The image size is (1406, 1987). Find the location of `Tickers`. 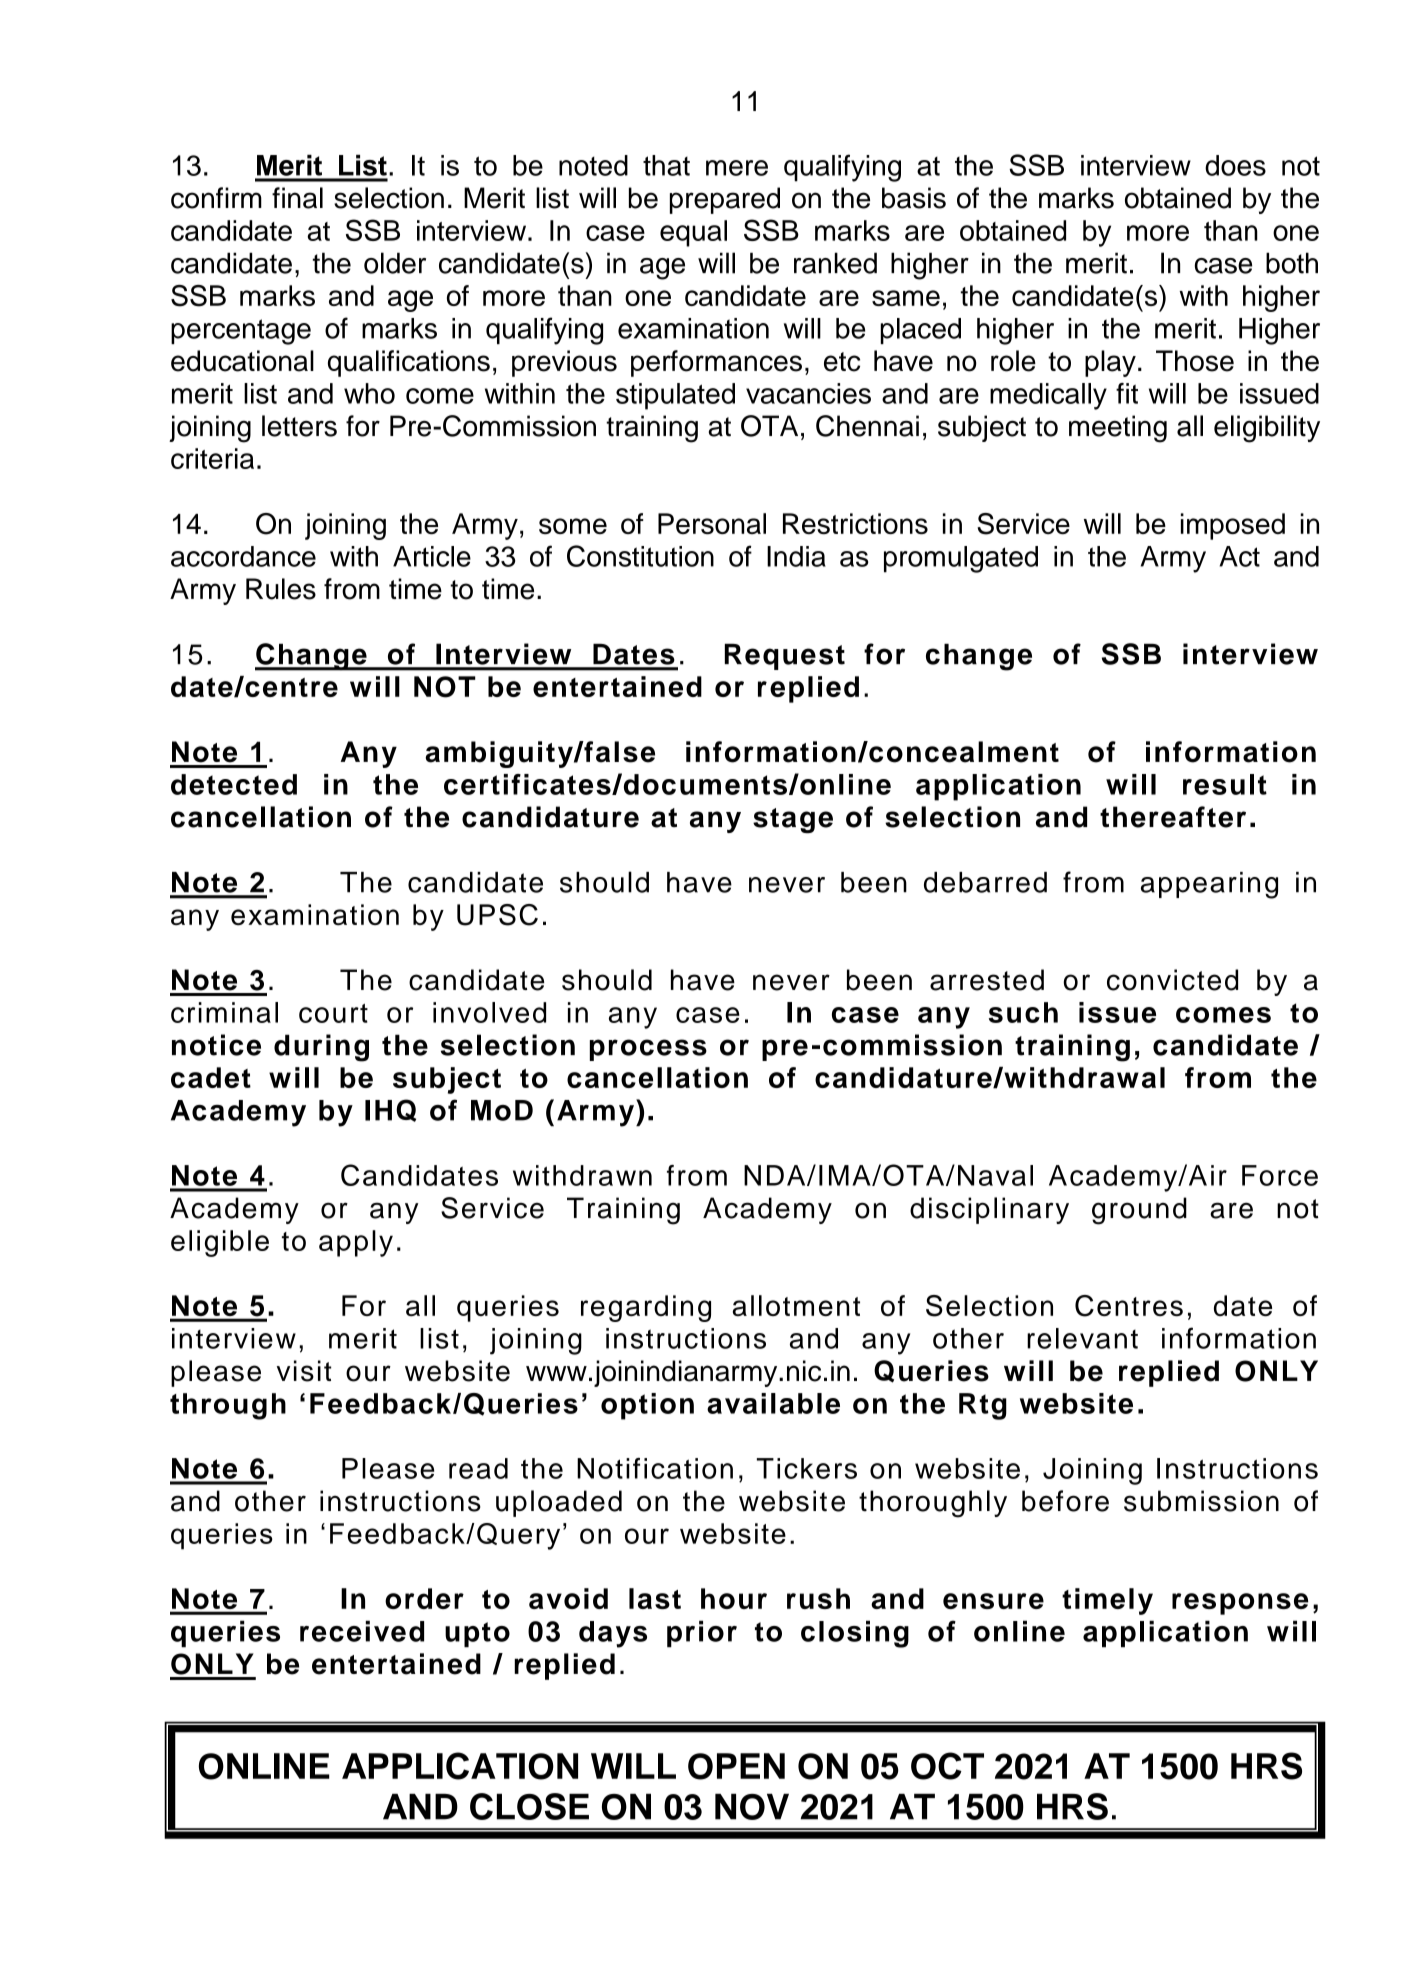

Tickers is located at coordinates (807, 1468).
